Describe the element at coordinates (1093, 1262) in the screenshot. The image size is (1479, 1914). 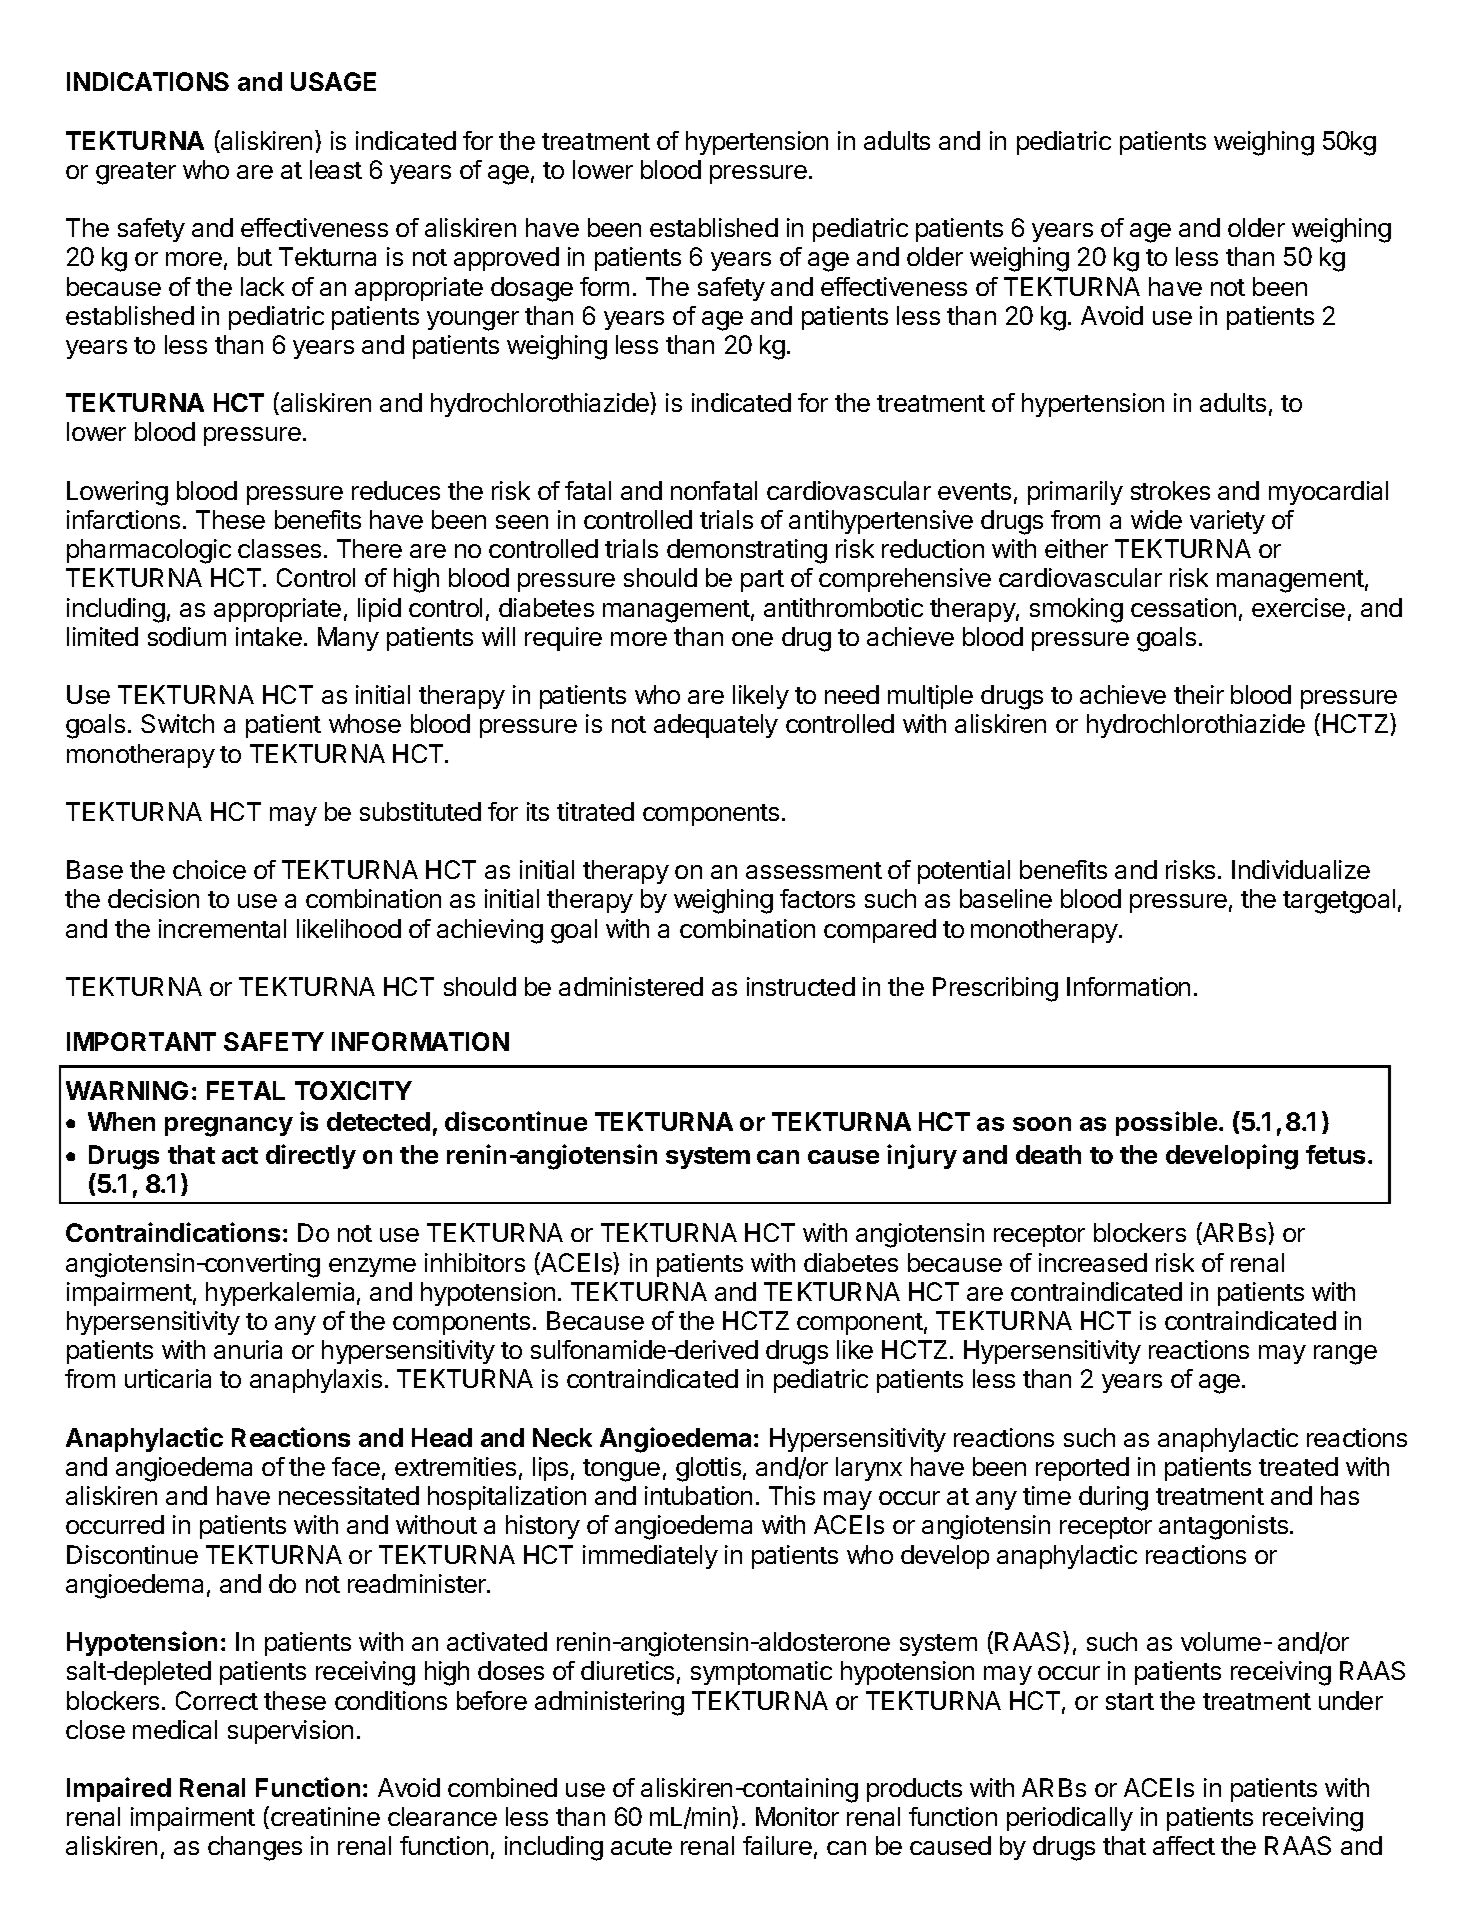
I see `increased` at that location.
